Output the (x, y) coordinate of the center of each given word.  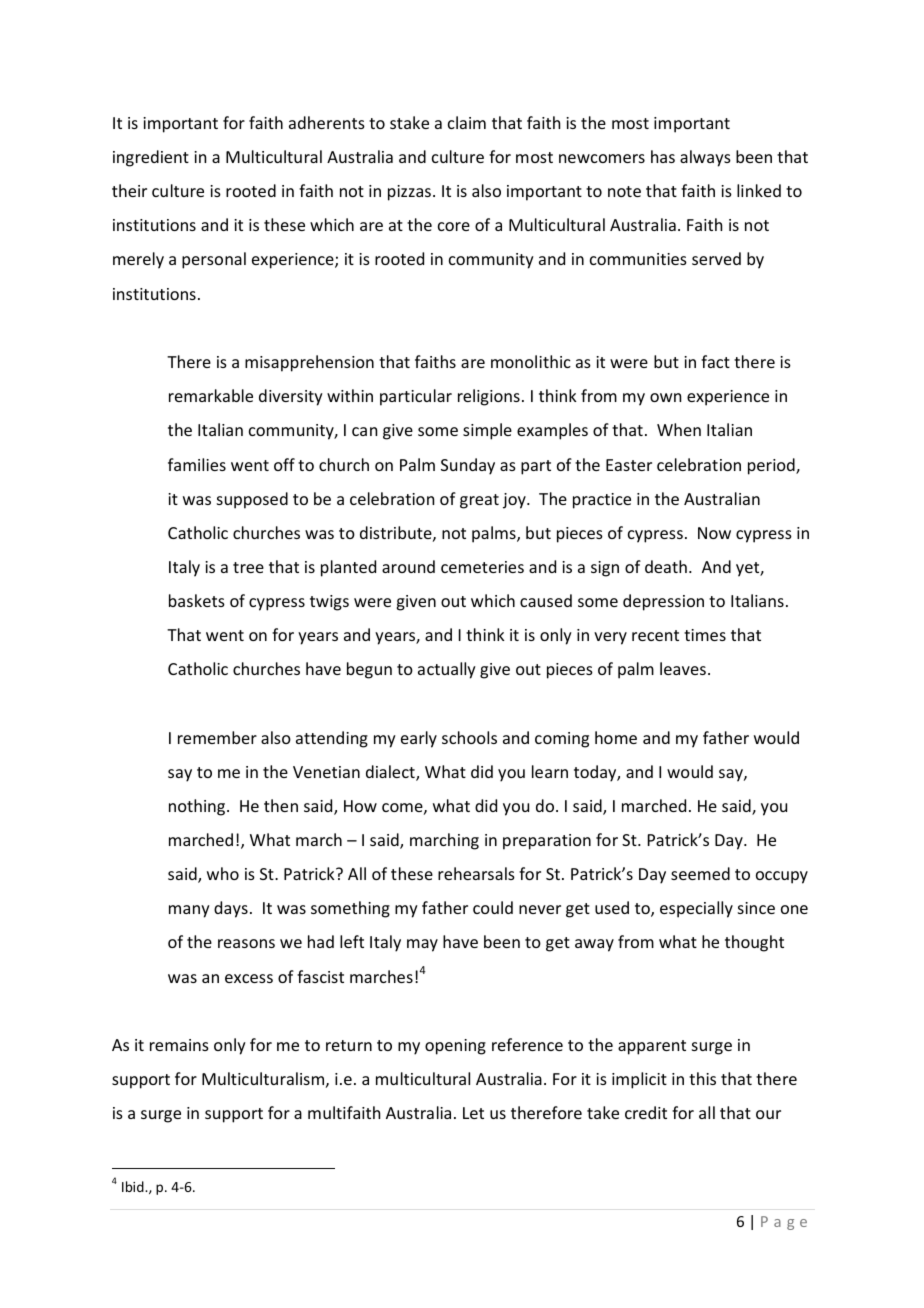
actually (447, 670)
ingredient (151, 158)
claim (467, 122)
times (705, 635)
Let (473, 1113)
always (705, 158)
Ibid (134, 1186)
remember (217, 737)
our (768, 1114)
